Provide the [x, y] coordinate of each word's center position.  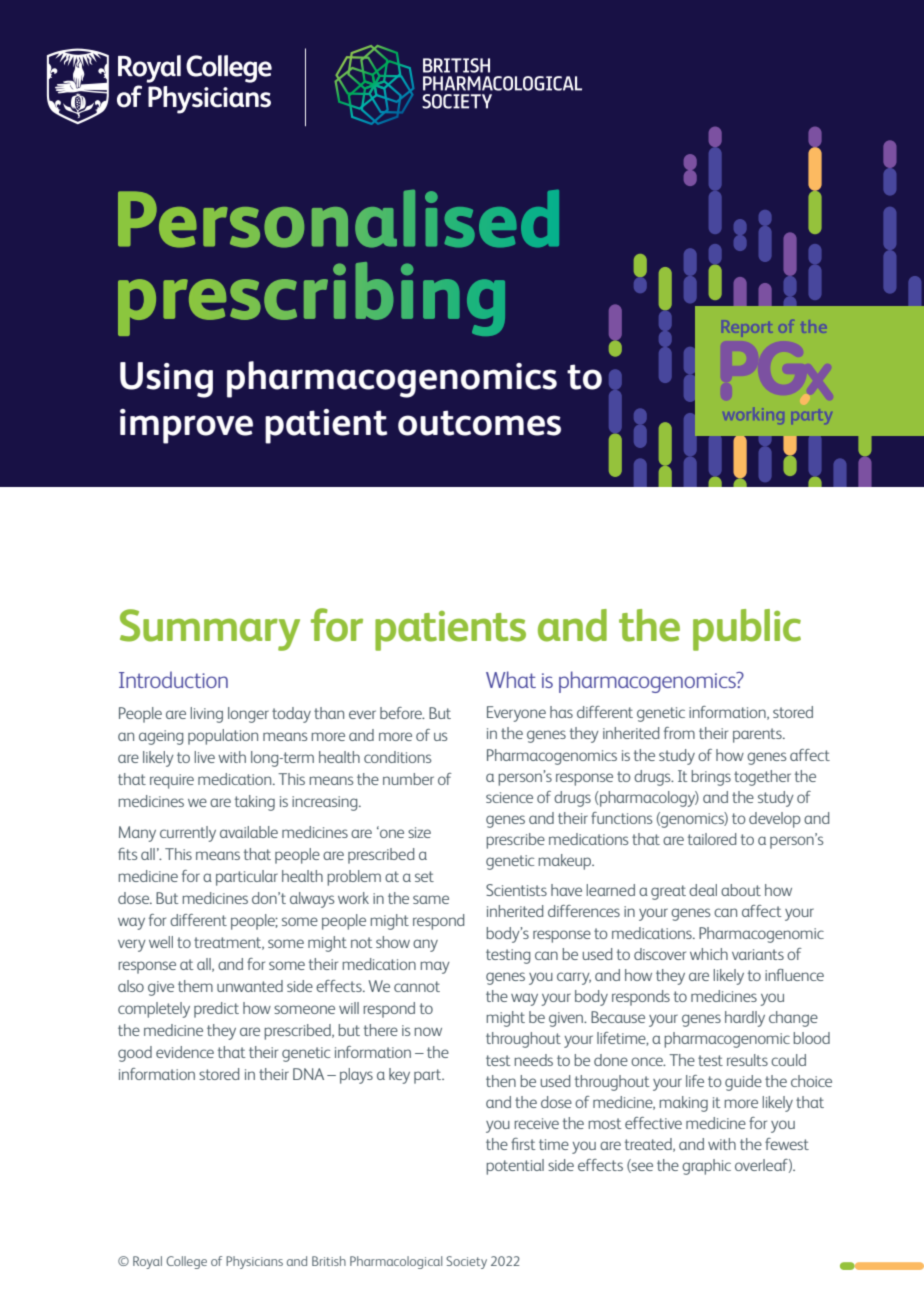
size [419, 832]
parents [758, 735]
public [747, 630]
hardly [745, 1019]
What [511, 679]
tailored [712, 839]
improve [186, 426]
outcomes [479, 423]
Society [466, 1262]
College [186, 1262]
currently [188, 834]
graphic [706, 1167]
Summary [210, 630]
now [428, 1031]
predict [216, 1010]
